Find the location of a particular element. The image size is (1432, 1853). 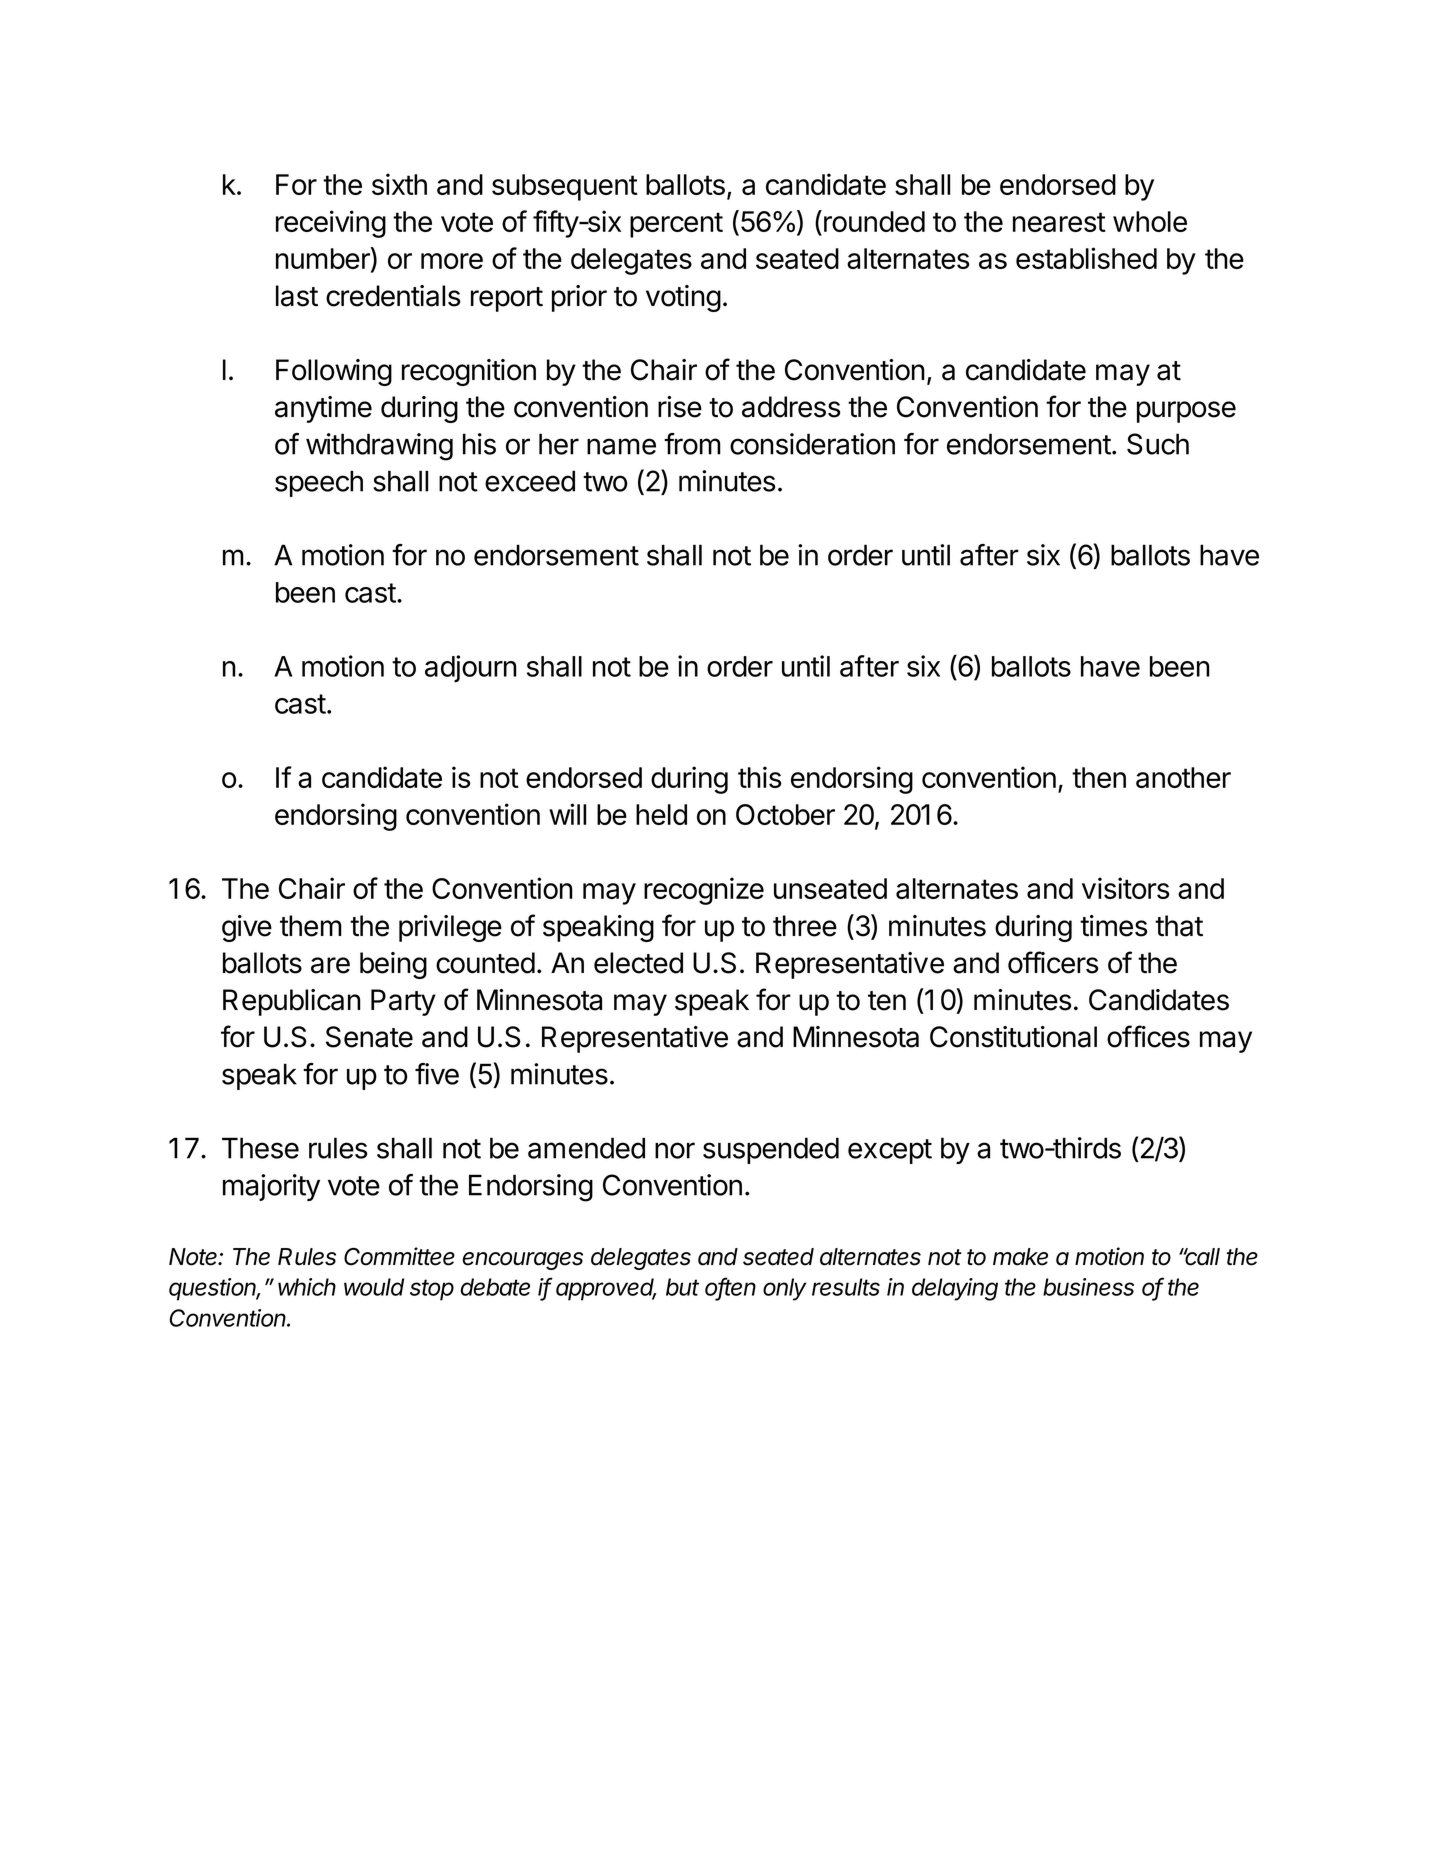

make is located at coordinates (1020, 1257).
